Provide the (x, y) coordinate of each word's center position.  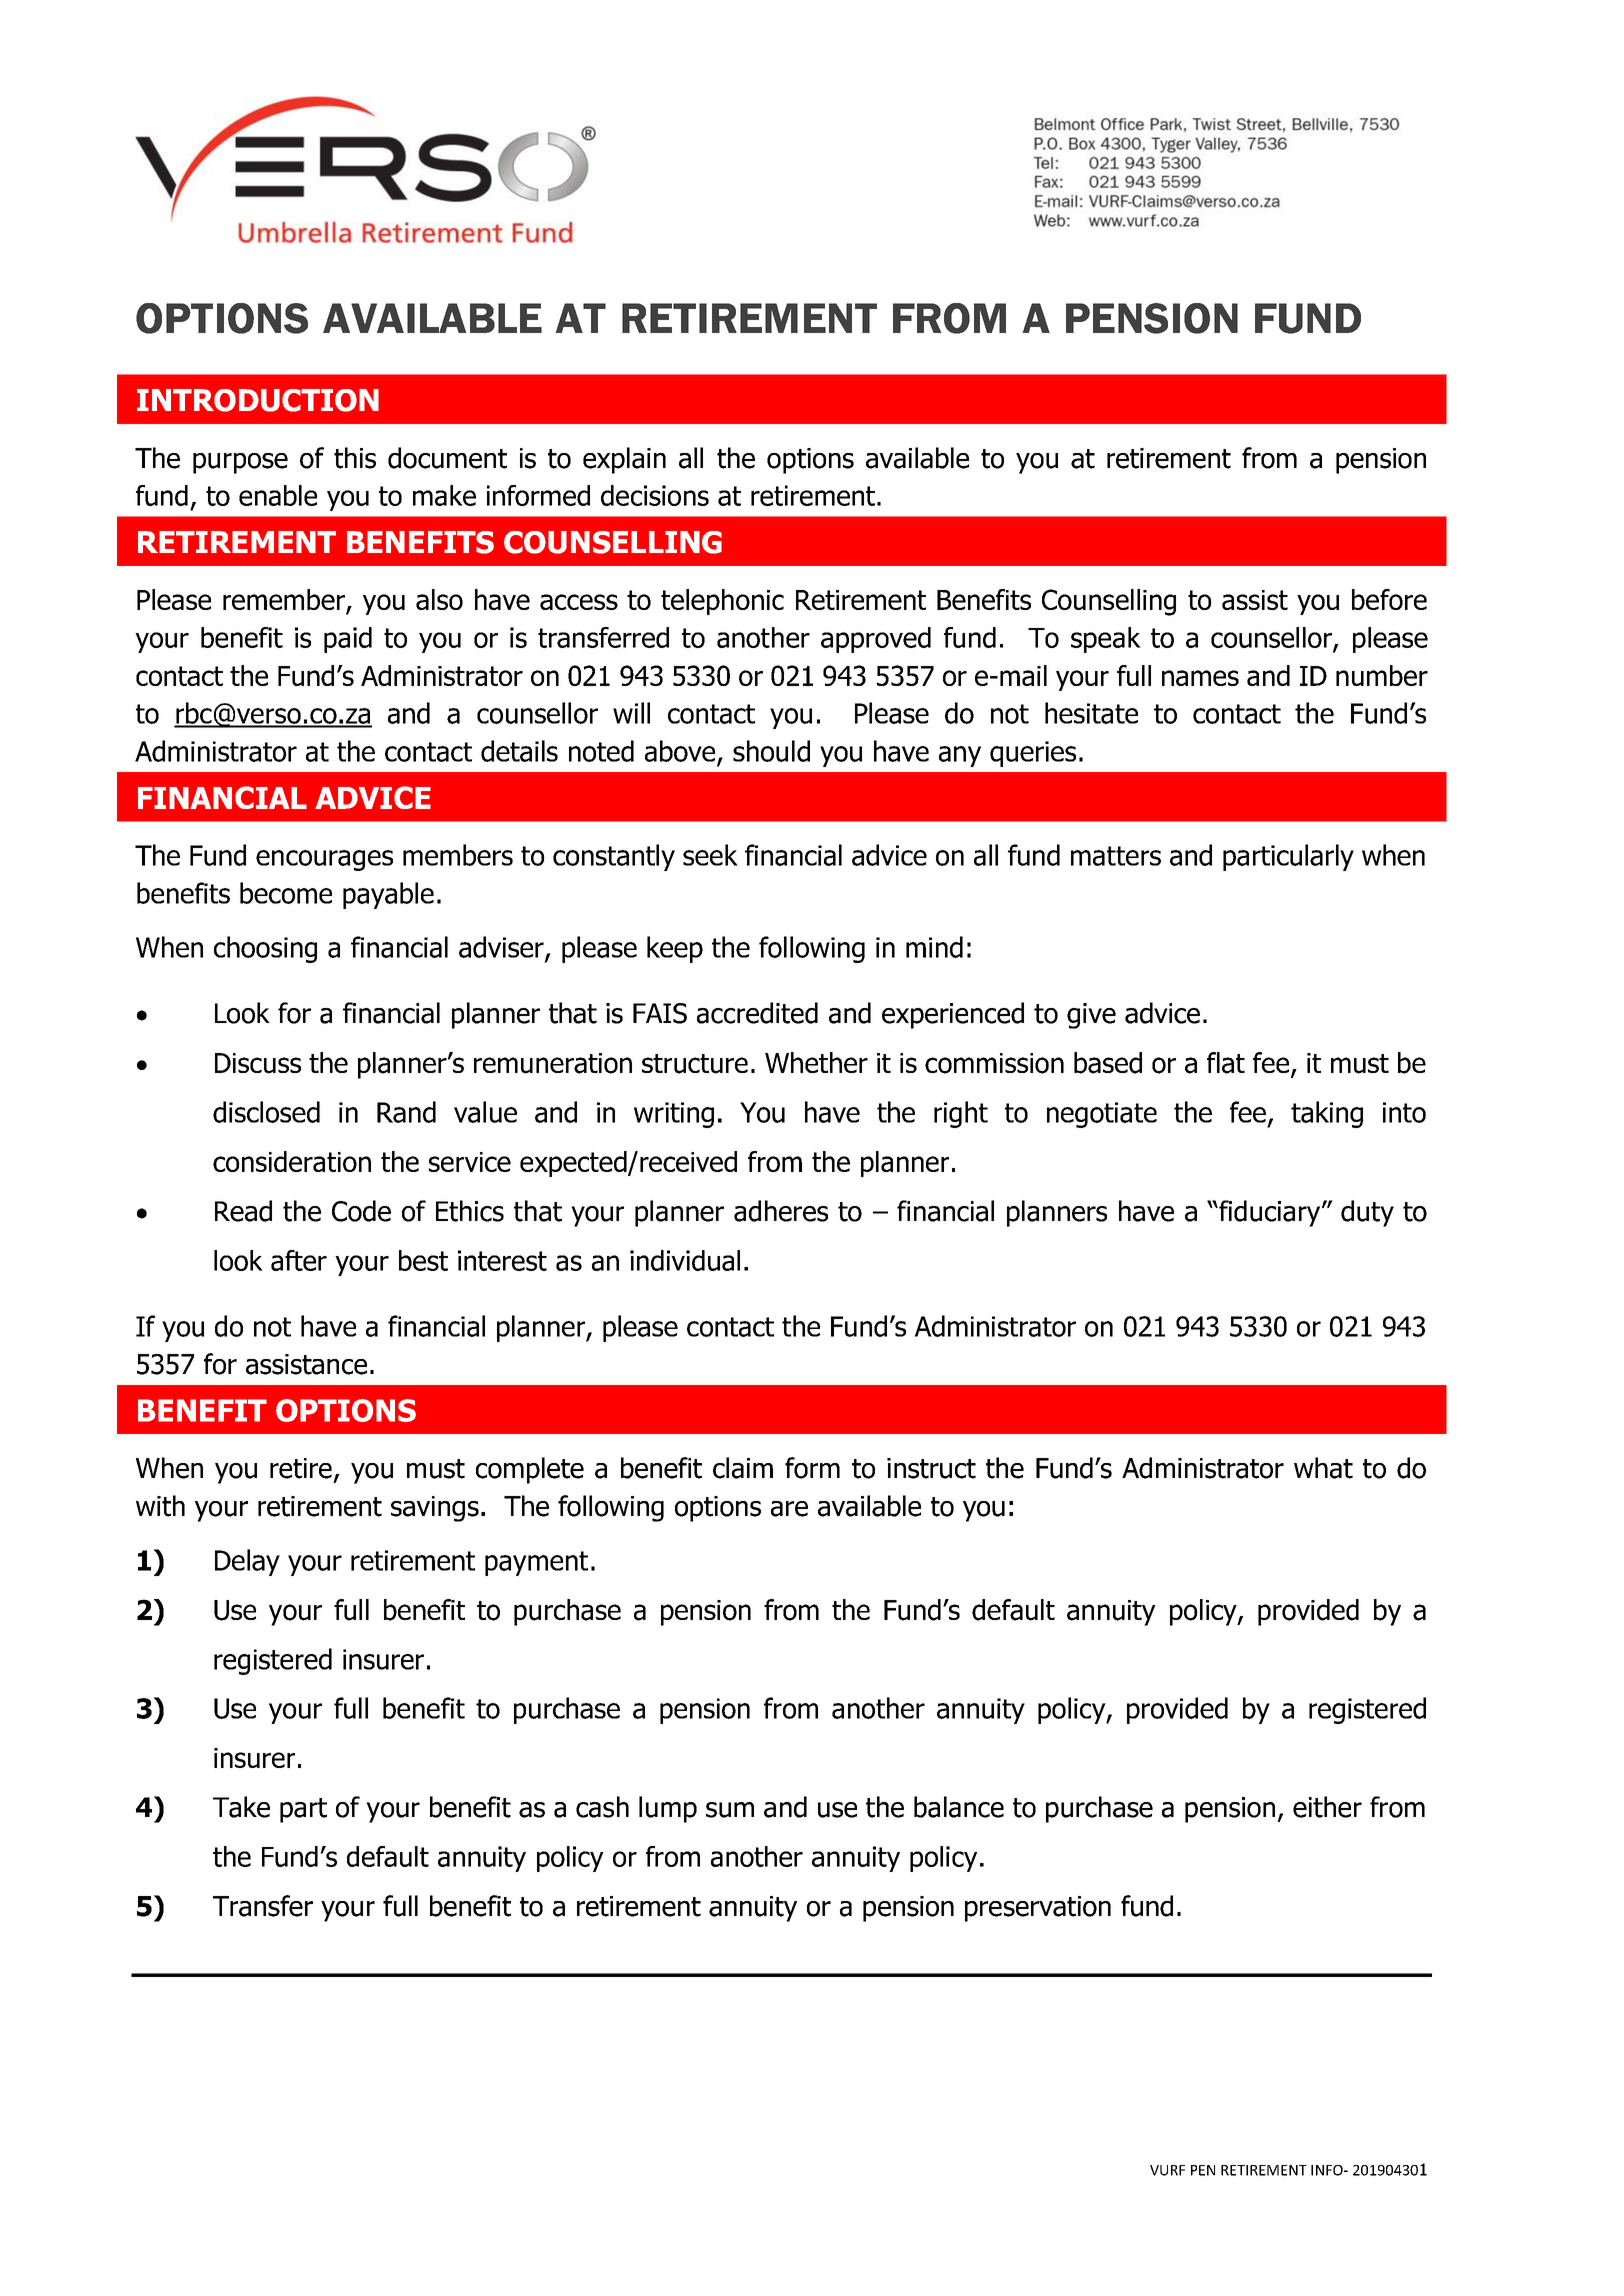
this (355, 458)
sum (730, 1810)
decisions (655, 495)
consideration (292, 1161)
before (1389, 599)
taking (1327, 1114)
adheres (781, 1211)
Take (241, 1807)
